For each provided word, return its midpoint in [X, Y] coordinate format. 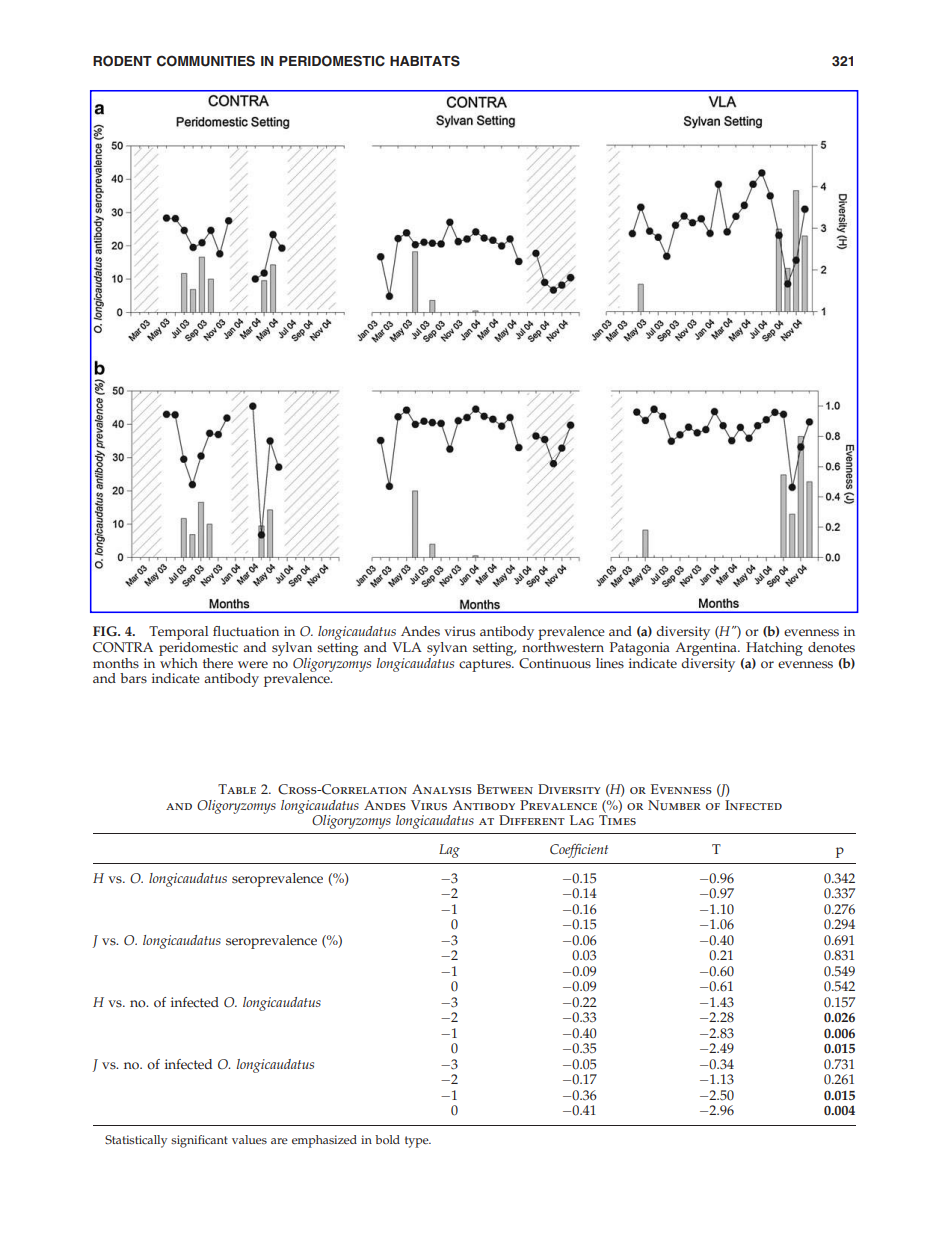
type [418, 1142]
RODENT [122, 61]
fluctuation [246, 631]
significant [199, 1141]
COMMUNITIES [206, 61]
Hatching [774, 649]
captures [486, 665]
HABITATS [425, 61]
